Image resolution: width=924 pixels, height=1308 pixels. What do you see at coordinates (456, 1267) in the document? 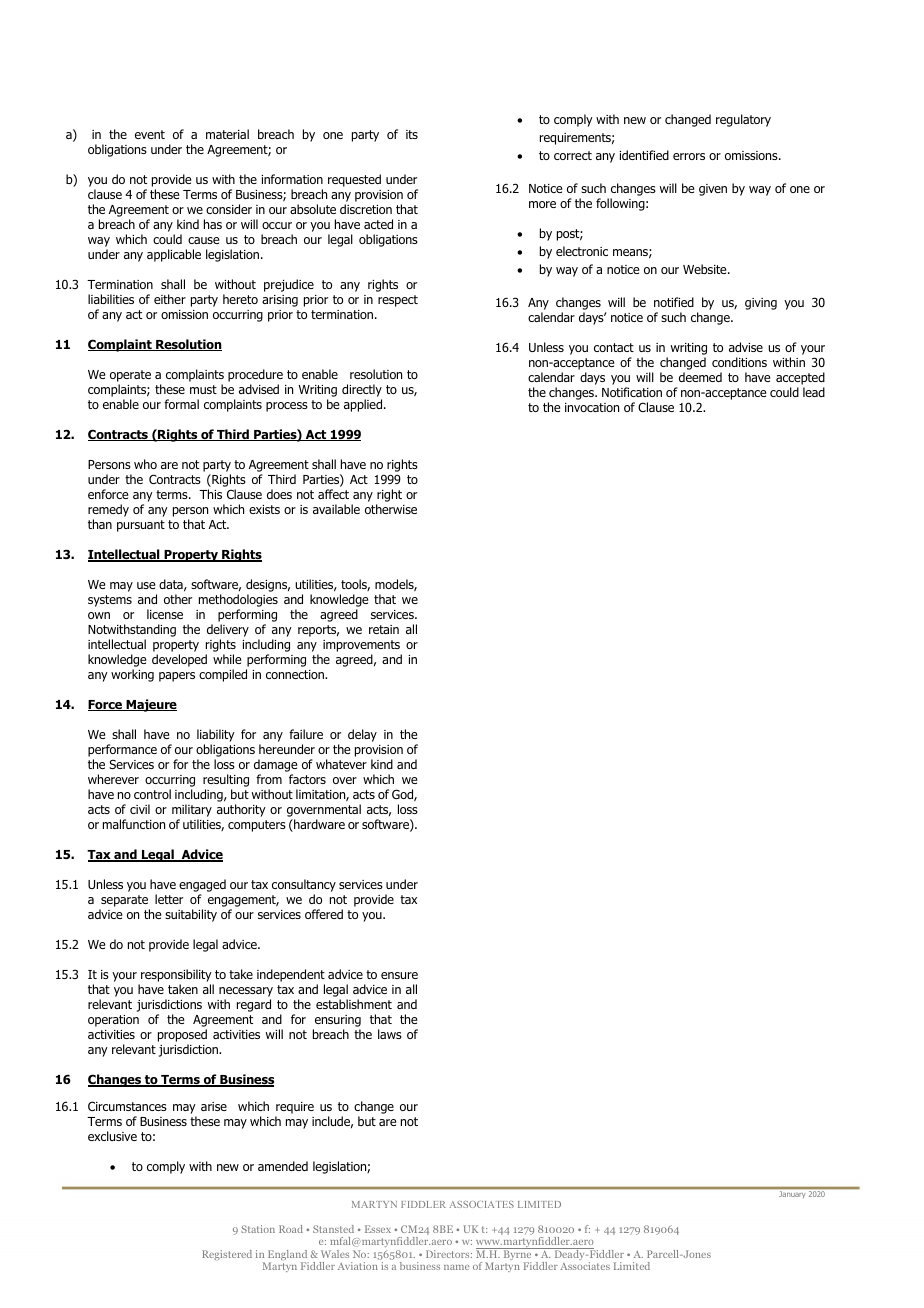
I see `name` at bounding box center [456, 1267].
